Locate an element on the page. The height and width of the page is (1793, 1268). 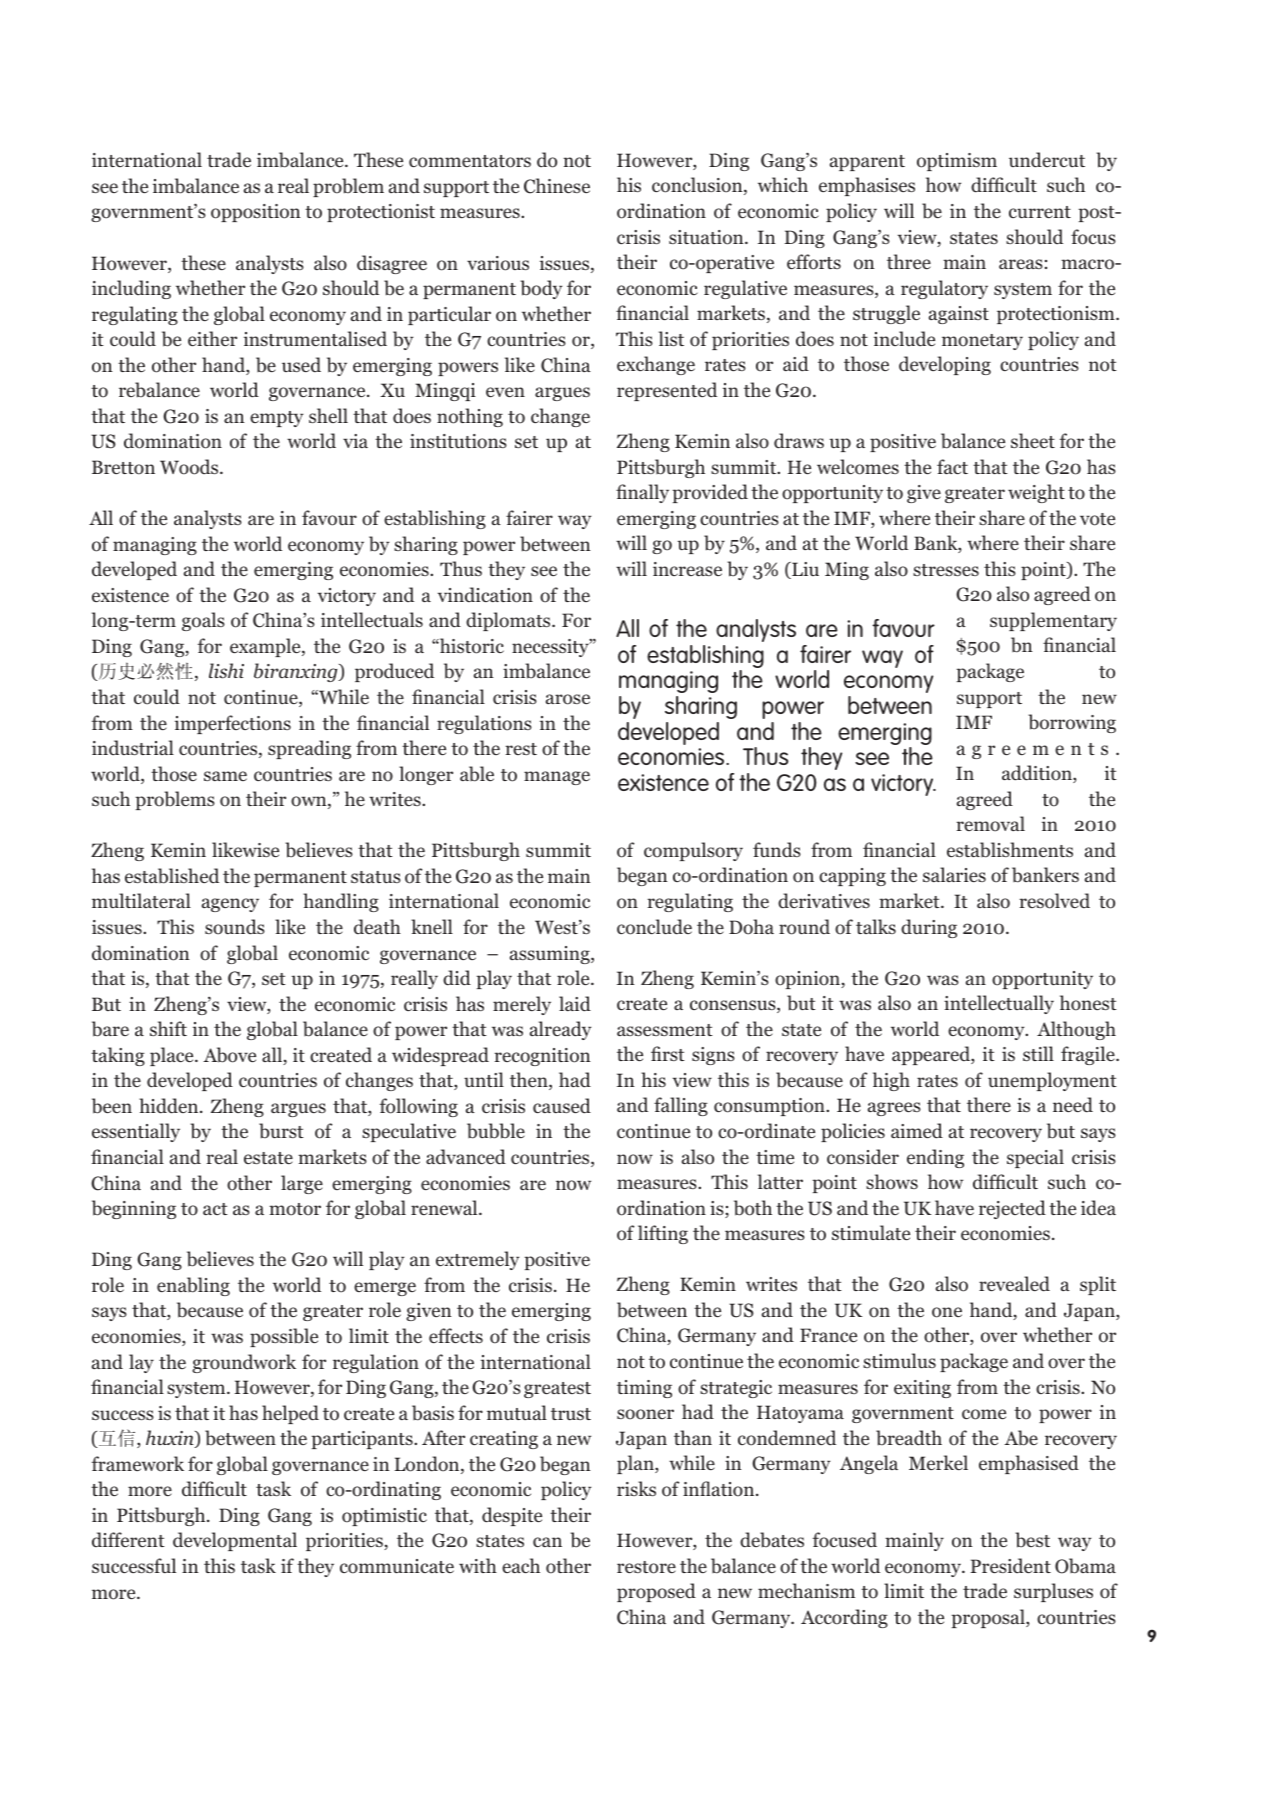
Chinese is located at coordinates (557, 186).
